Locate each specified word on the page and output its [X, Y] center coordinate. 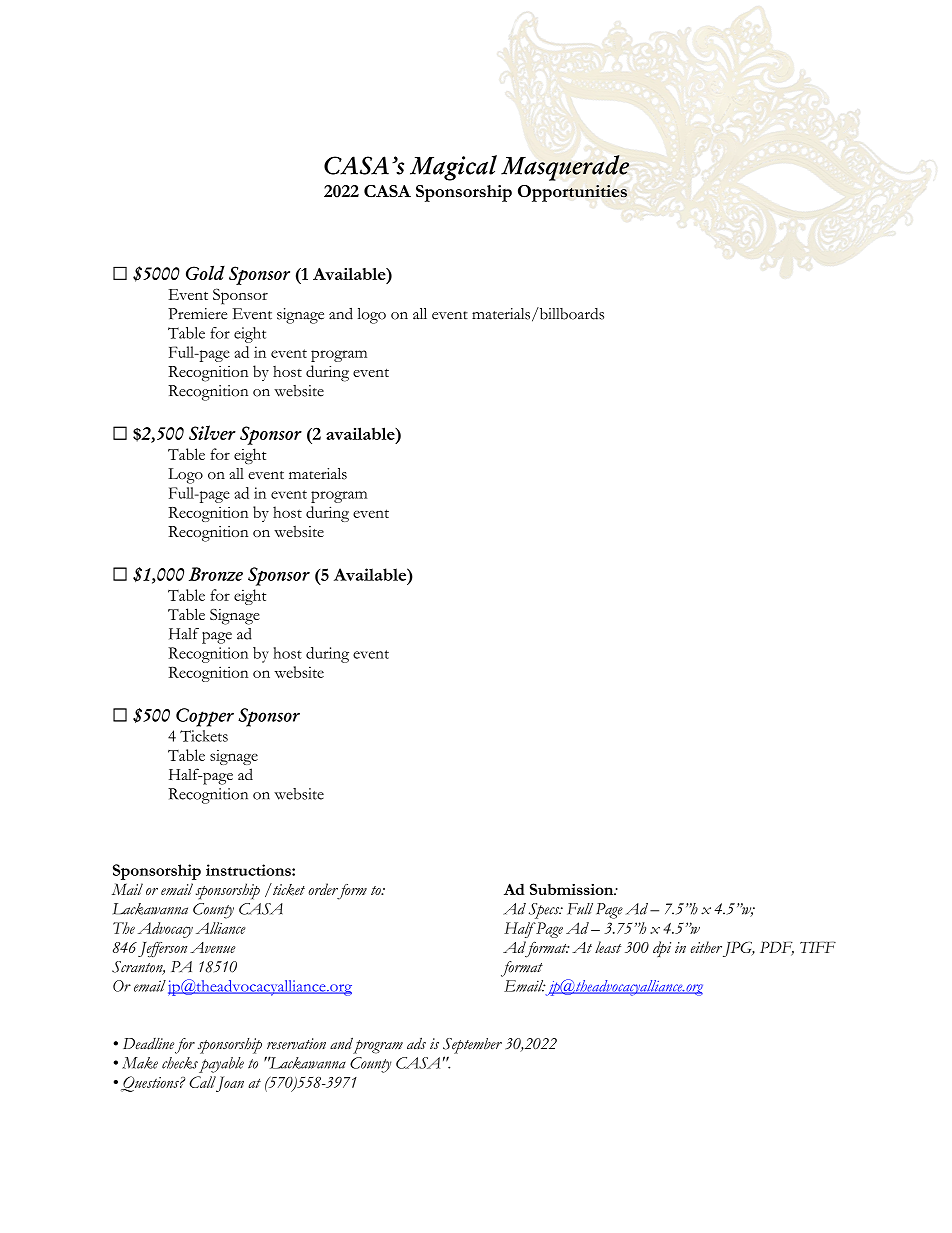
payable [221, 1065]
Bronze [216, 574]
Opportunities [572, 193]
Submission [573, 889]
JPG [738, 949]
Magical [453, 168]
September [472, 1046]
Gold [205, 272]
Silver [212, 432]
